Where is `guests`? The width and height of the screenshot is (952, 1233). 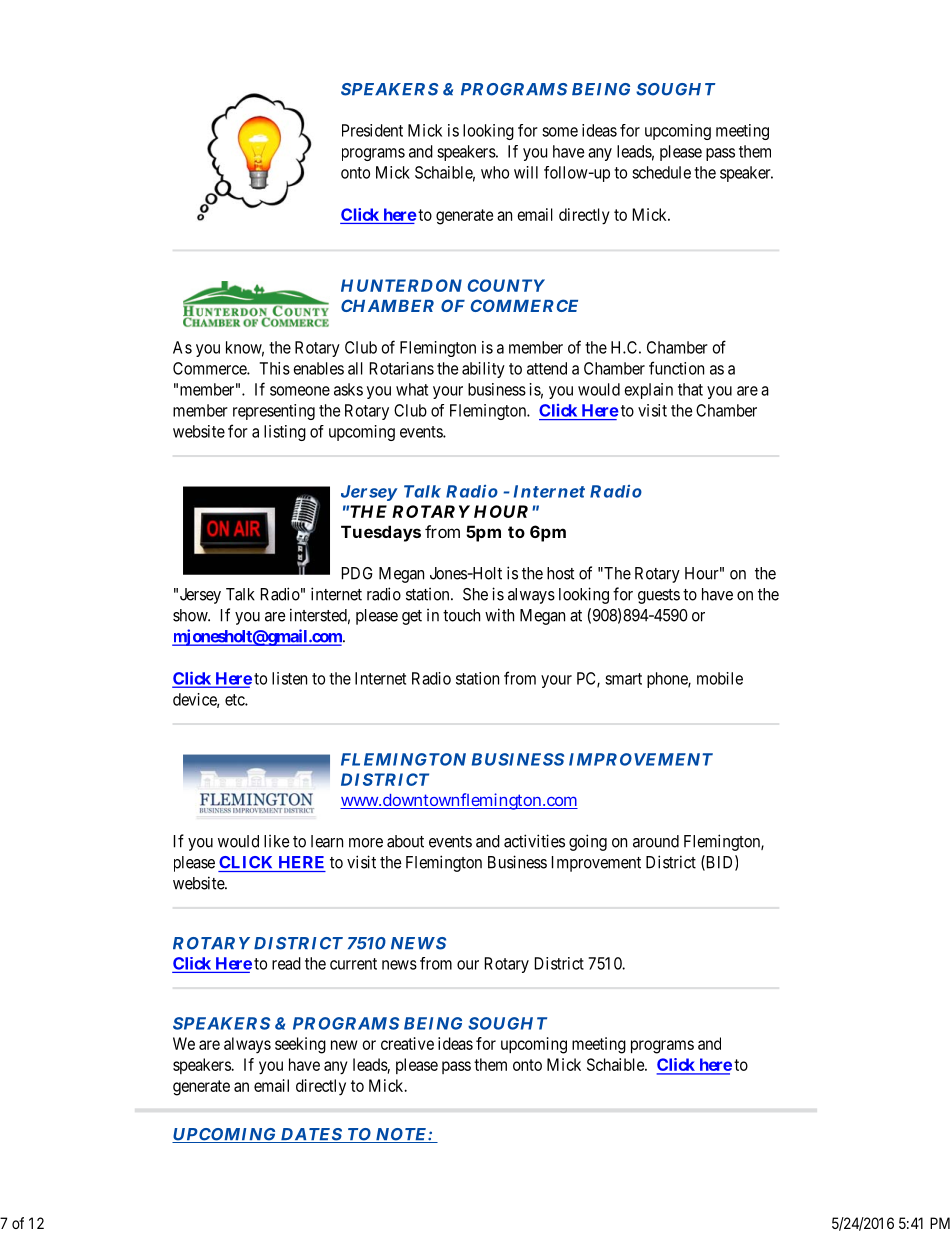
guests is located at coordinates (659, 596).
